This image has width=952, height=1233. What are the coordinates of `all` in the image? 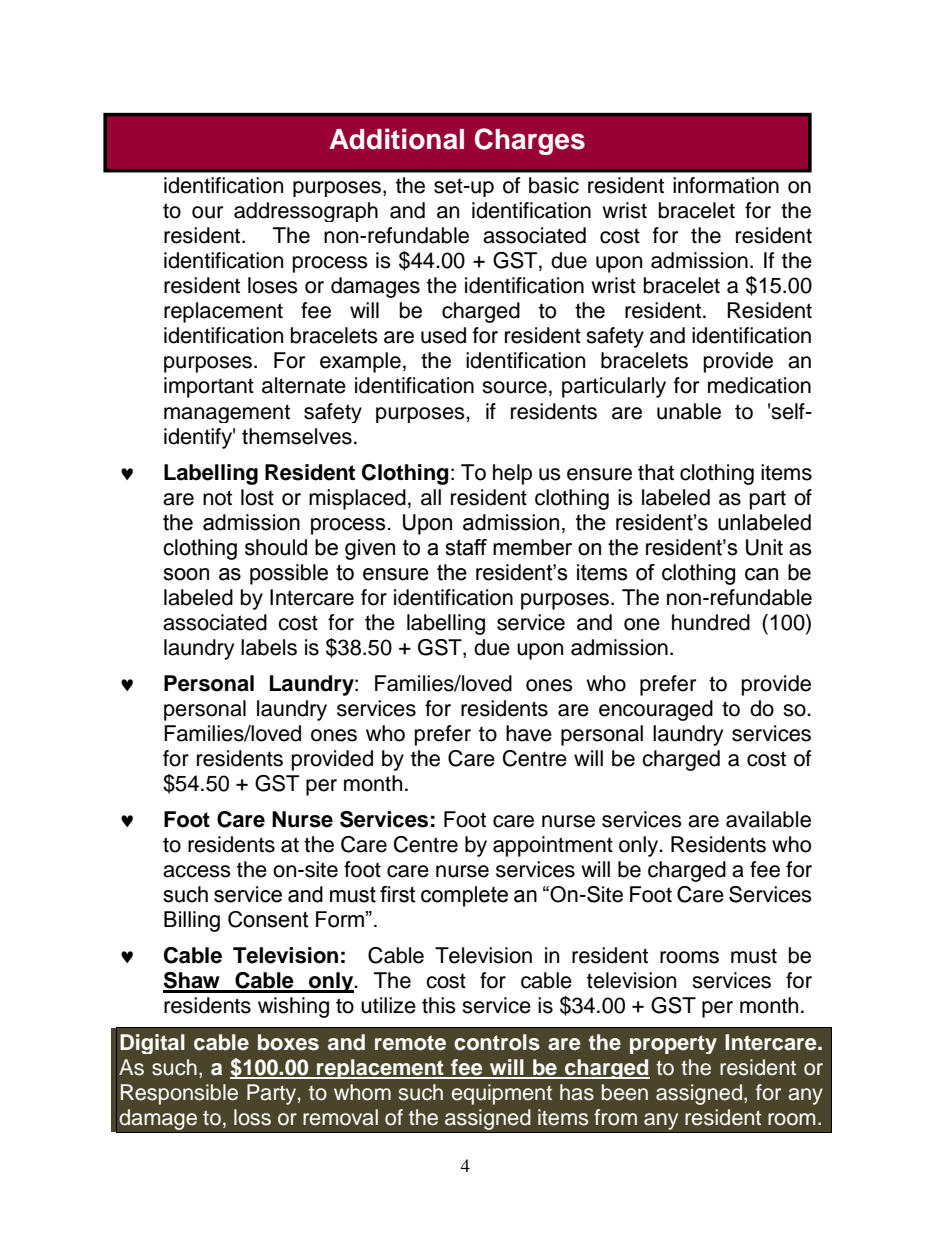 It's located at (431, 497).
